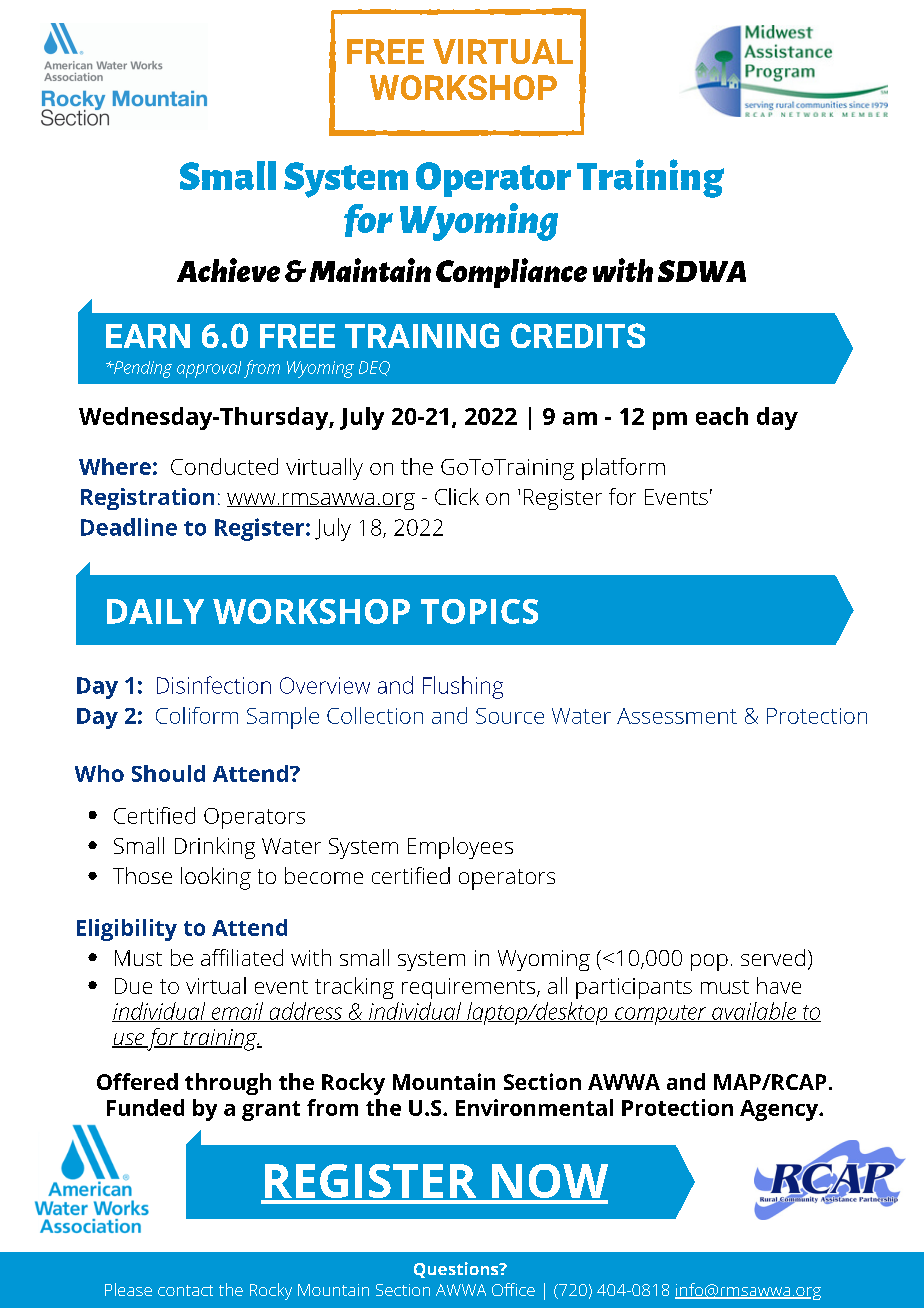  What do you see at coordinates (722, 416) in the page?
I see `each` at bounding box center [722, 416].
